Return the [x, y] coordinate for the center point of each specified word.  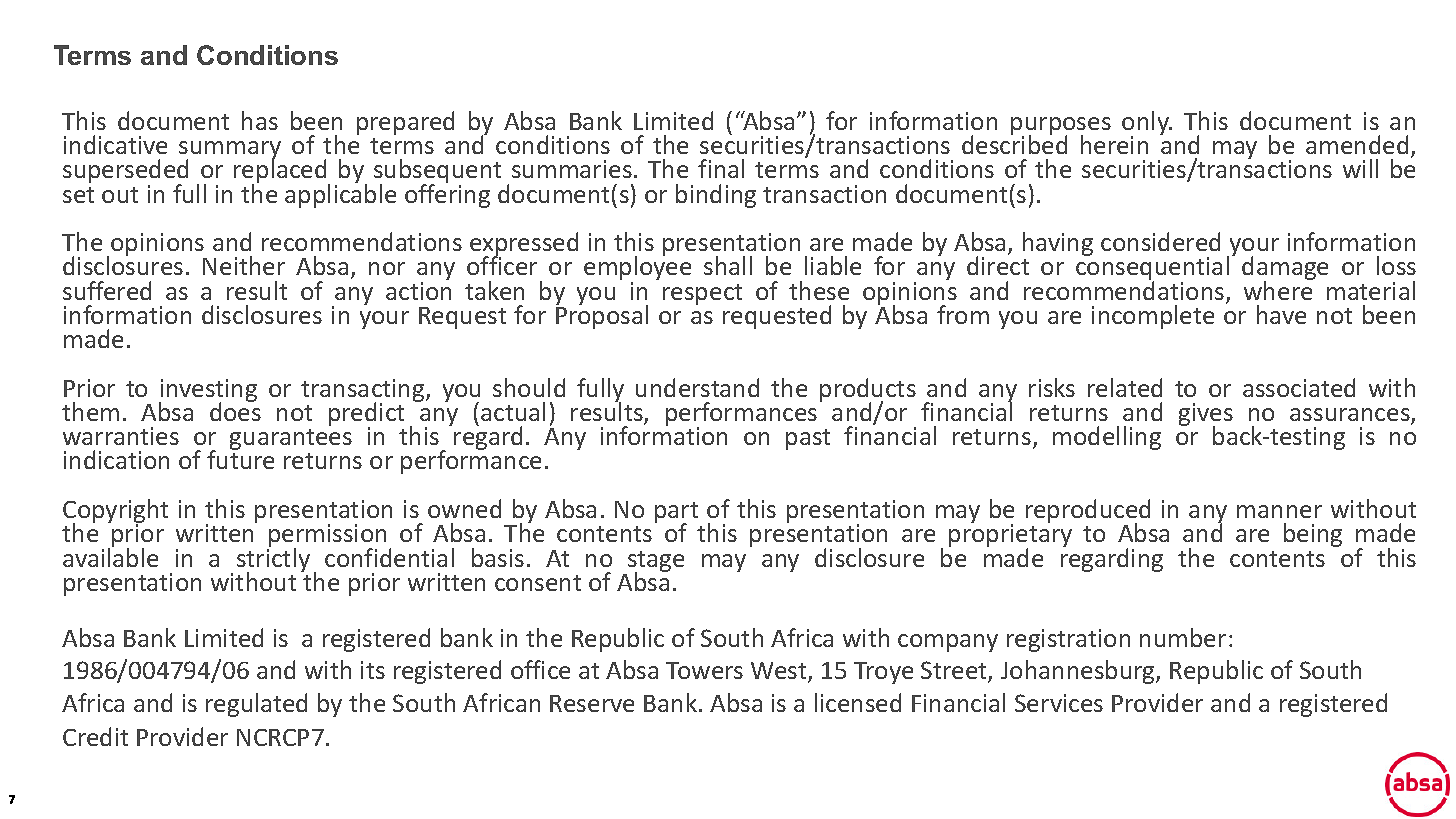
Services [1059, 703]
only [1146, 124]
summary [230, 151]
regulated [256, 705]
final [721, 168]
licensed [858, 702]
